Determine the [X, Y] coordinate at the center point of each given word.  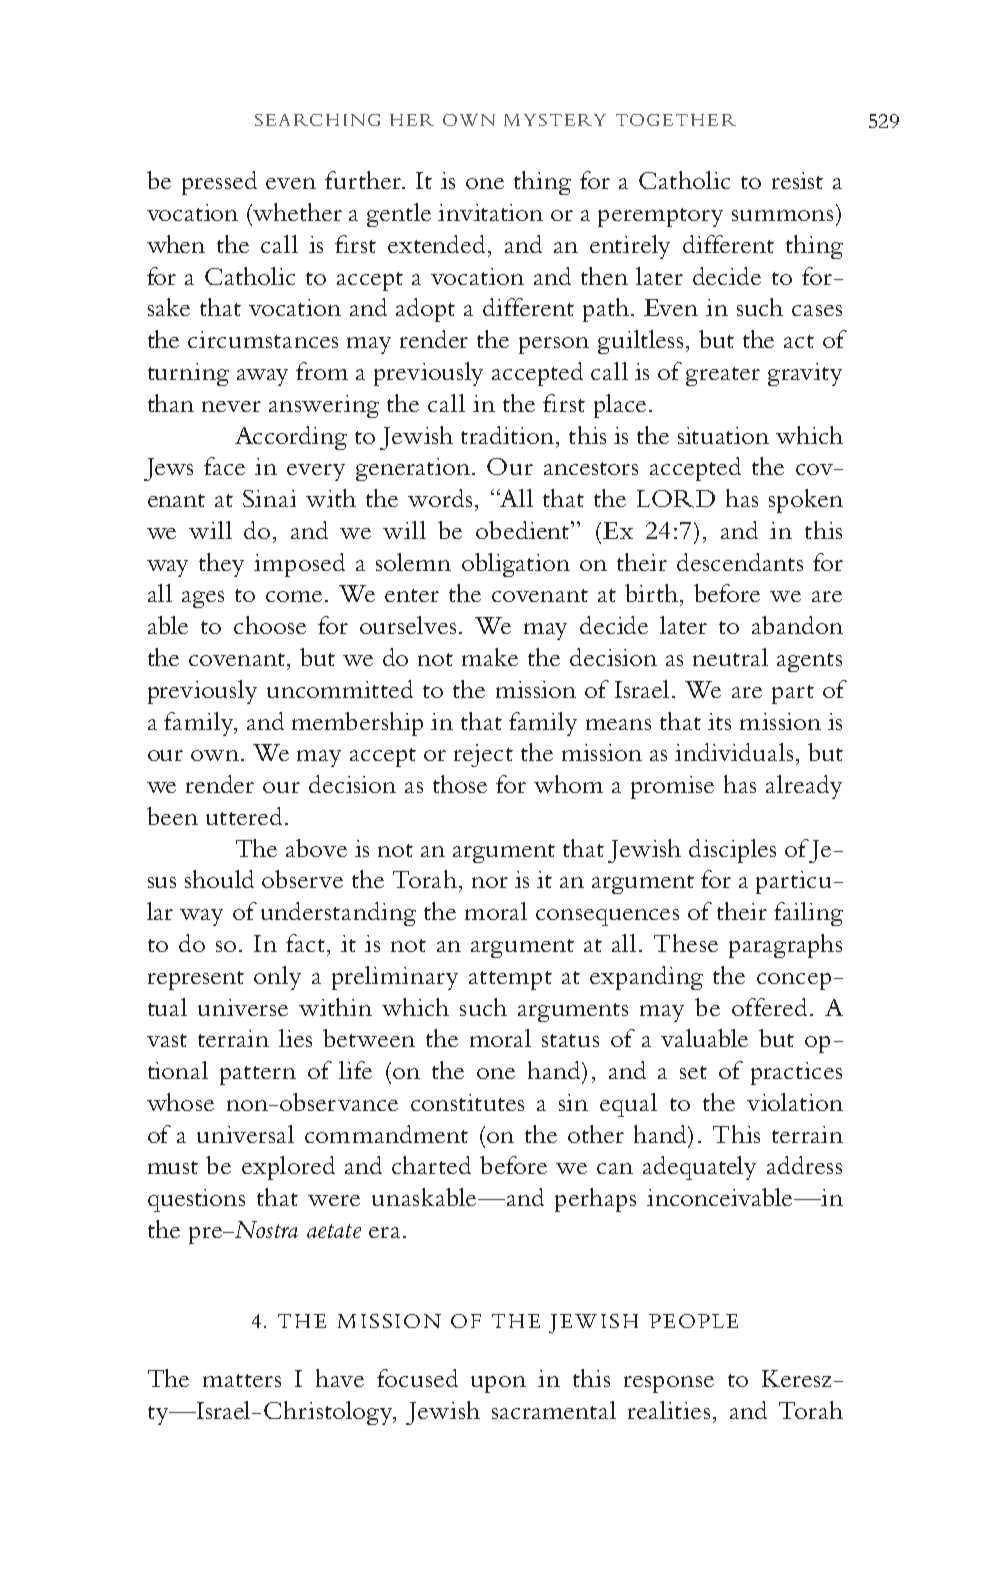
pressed [219, 183]
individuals [734, 752]
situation [723, 435]
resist [797, 180]
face [224, 466]
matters [242, 1380]
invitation [490, 212]
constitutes [467, 1102]
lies [295, 1038]
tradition [507, 435]
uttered [244, 816]
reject [483, 755]
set [693, 1072]
